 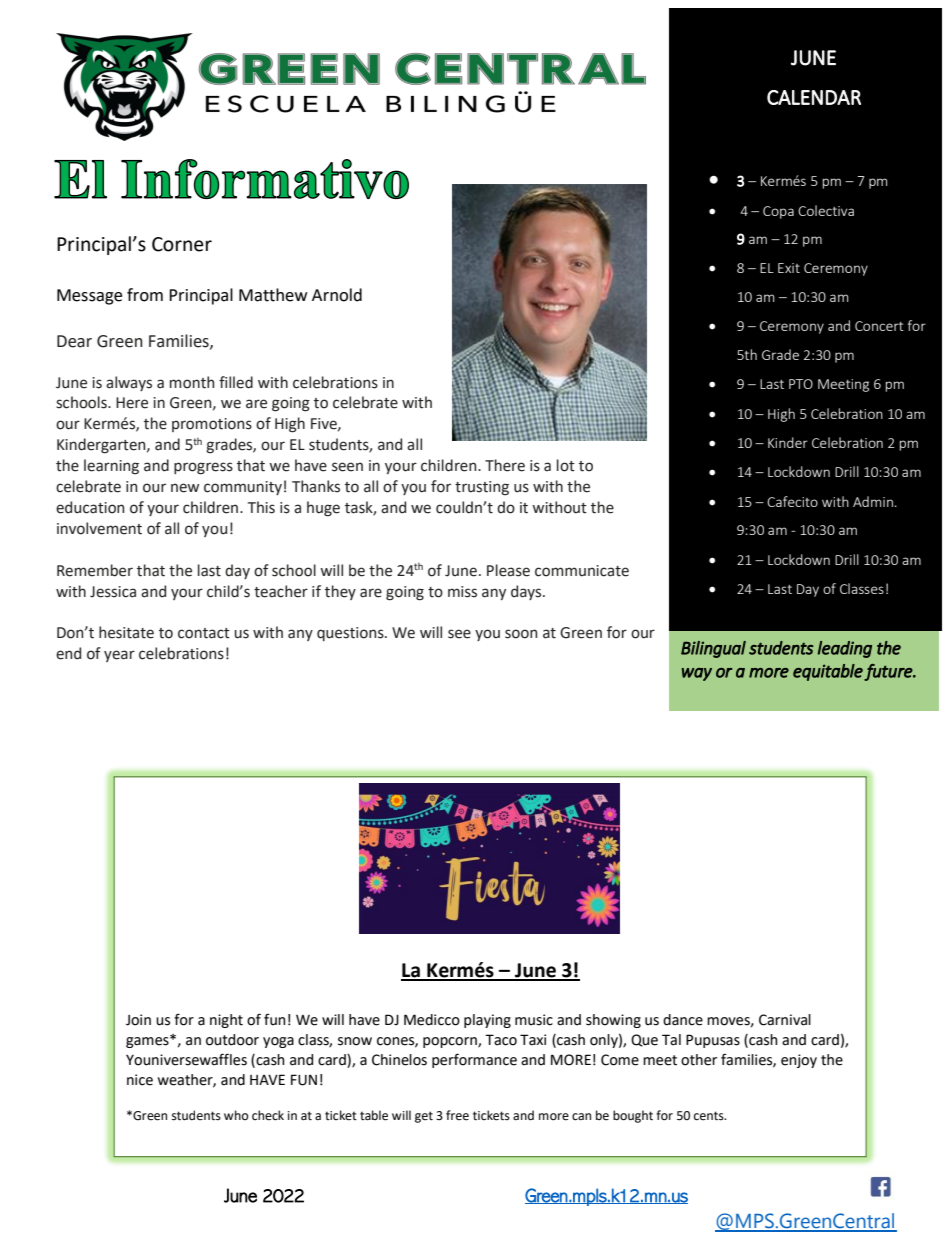 What do you see at coordinates (521, 634) in the screenshot?
I see `soon` at bounding box center [521, 634].
